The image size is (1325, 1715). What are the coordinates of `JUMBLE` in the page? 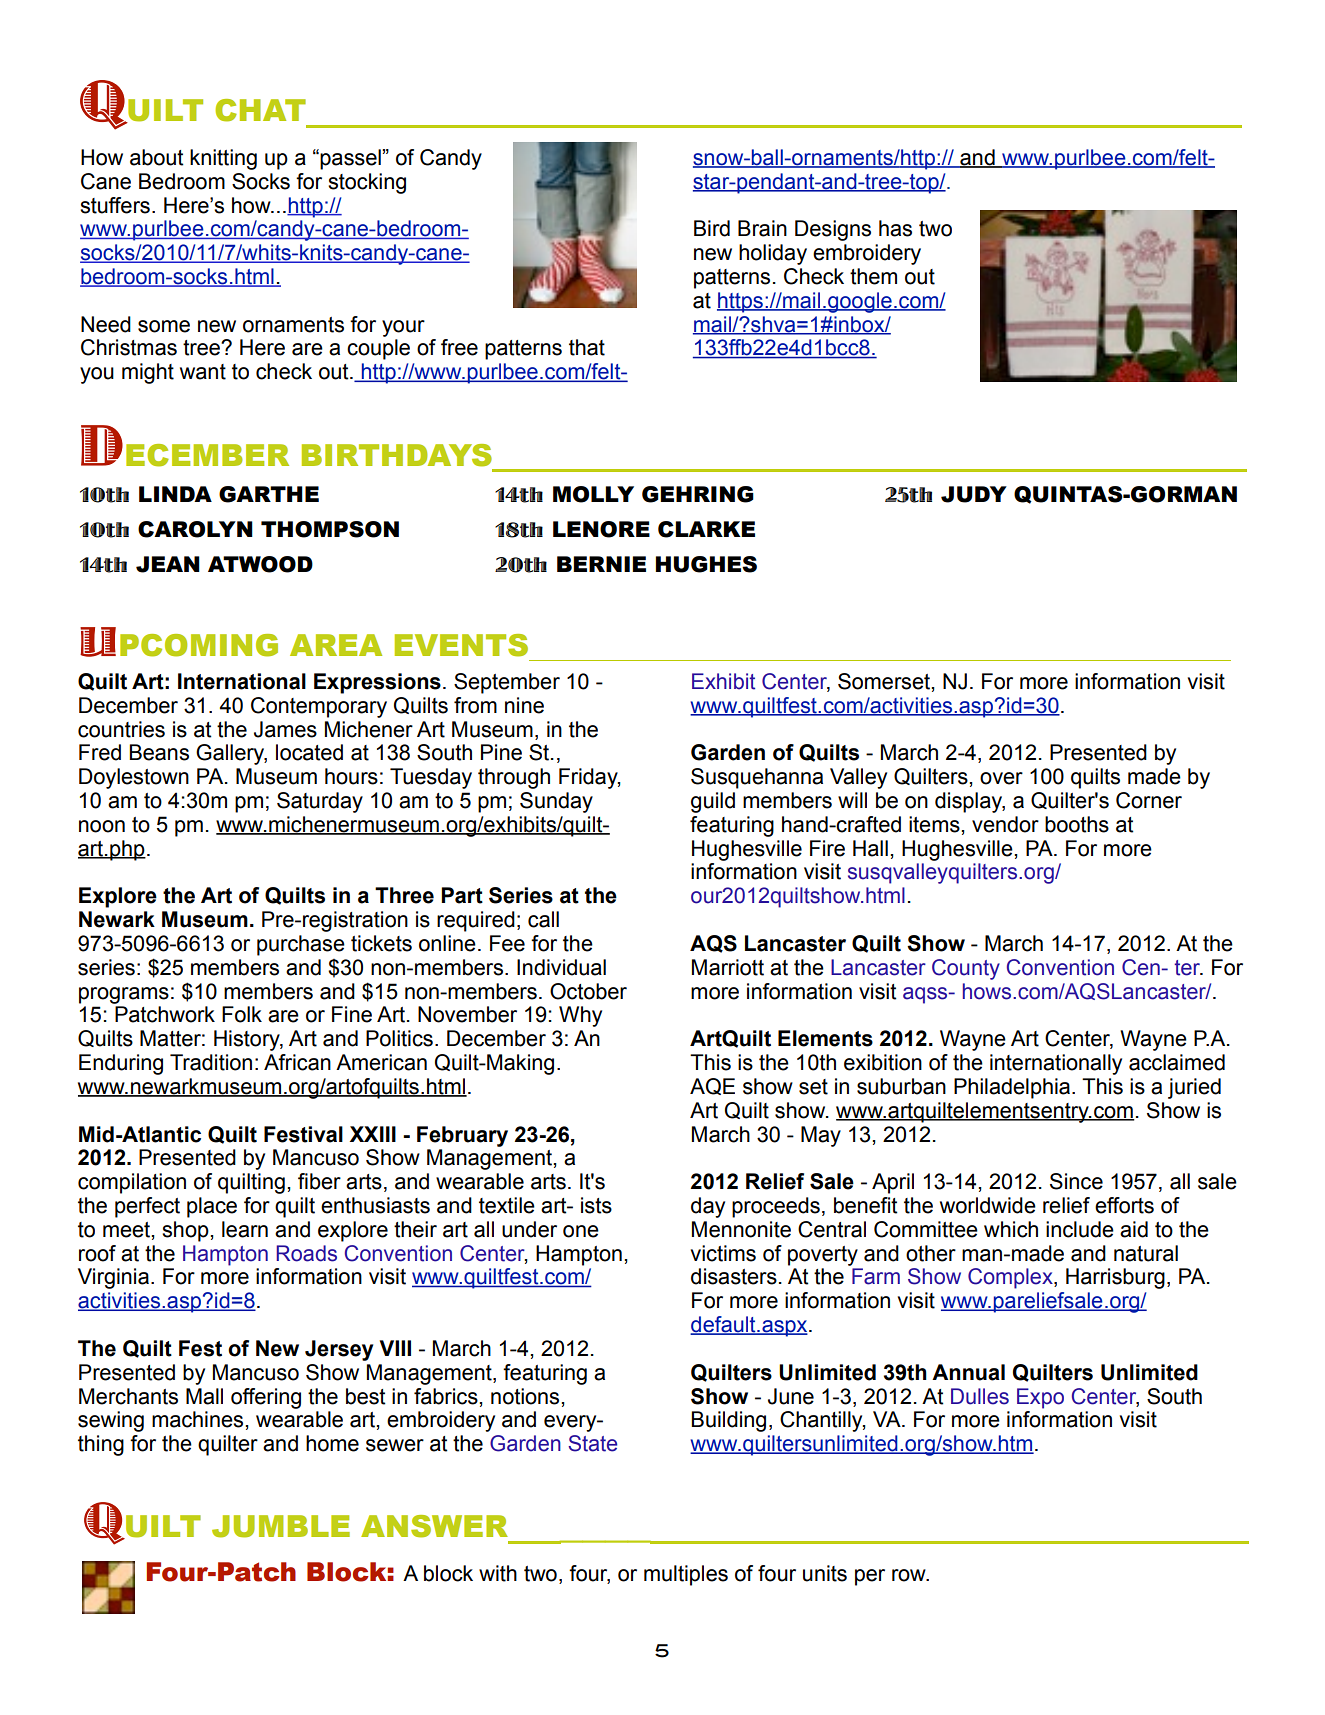 It's located at (281, 1526).
